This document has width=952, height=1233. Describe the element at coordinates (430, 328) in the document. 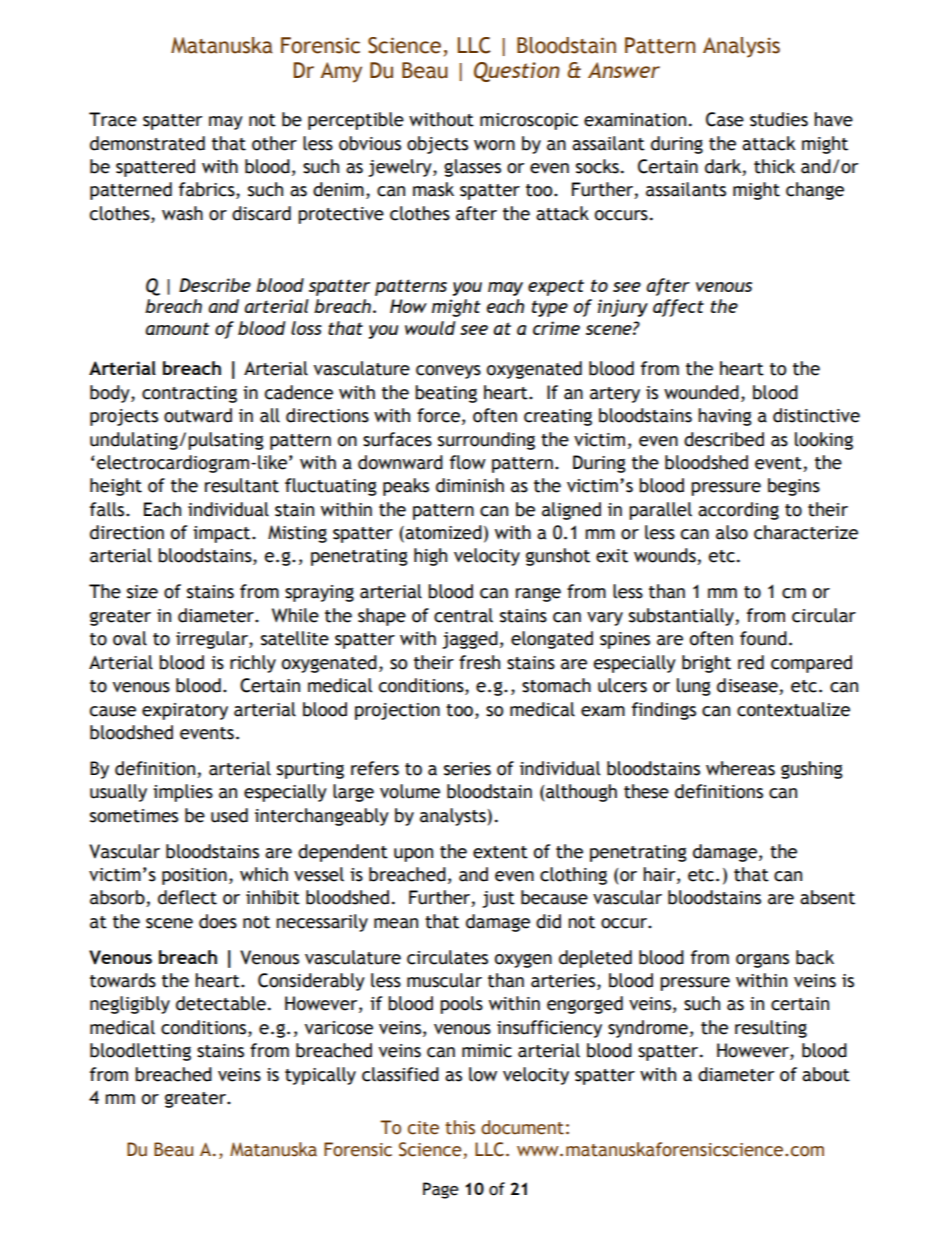

I see `would` at that location.
